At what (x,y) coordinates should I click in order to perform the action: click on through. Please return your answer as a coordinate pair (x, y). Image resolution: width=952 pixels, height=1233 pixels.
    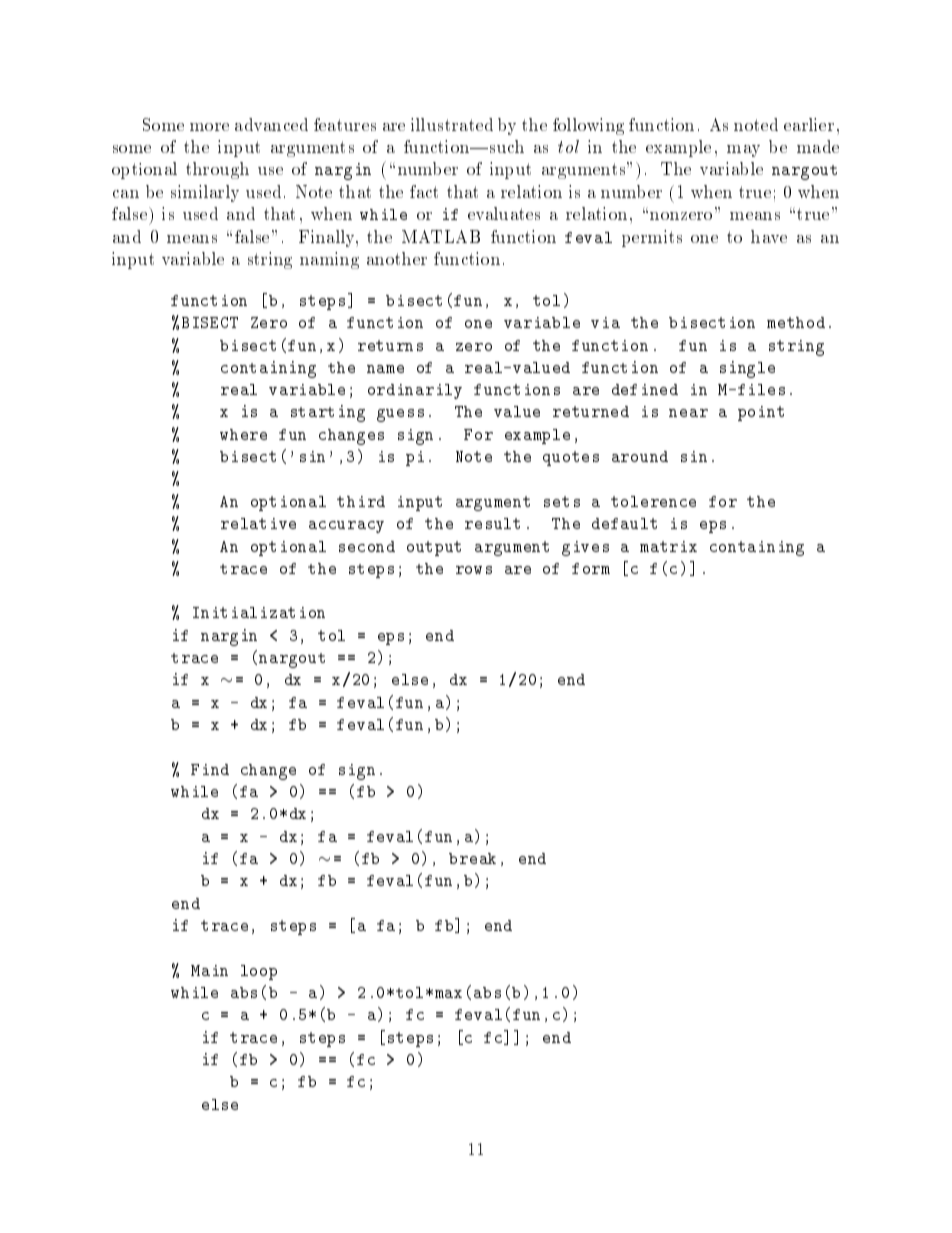
    Looking at the image, I should click on (217, 170).
